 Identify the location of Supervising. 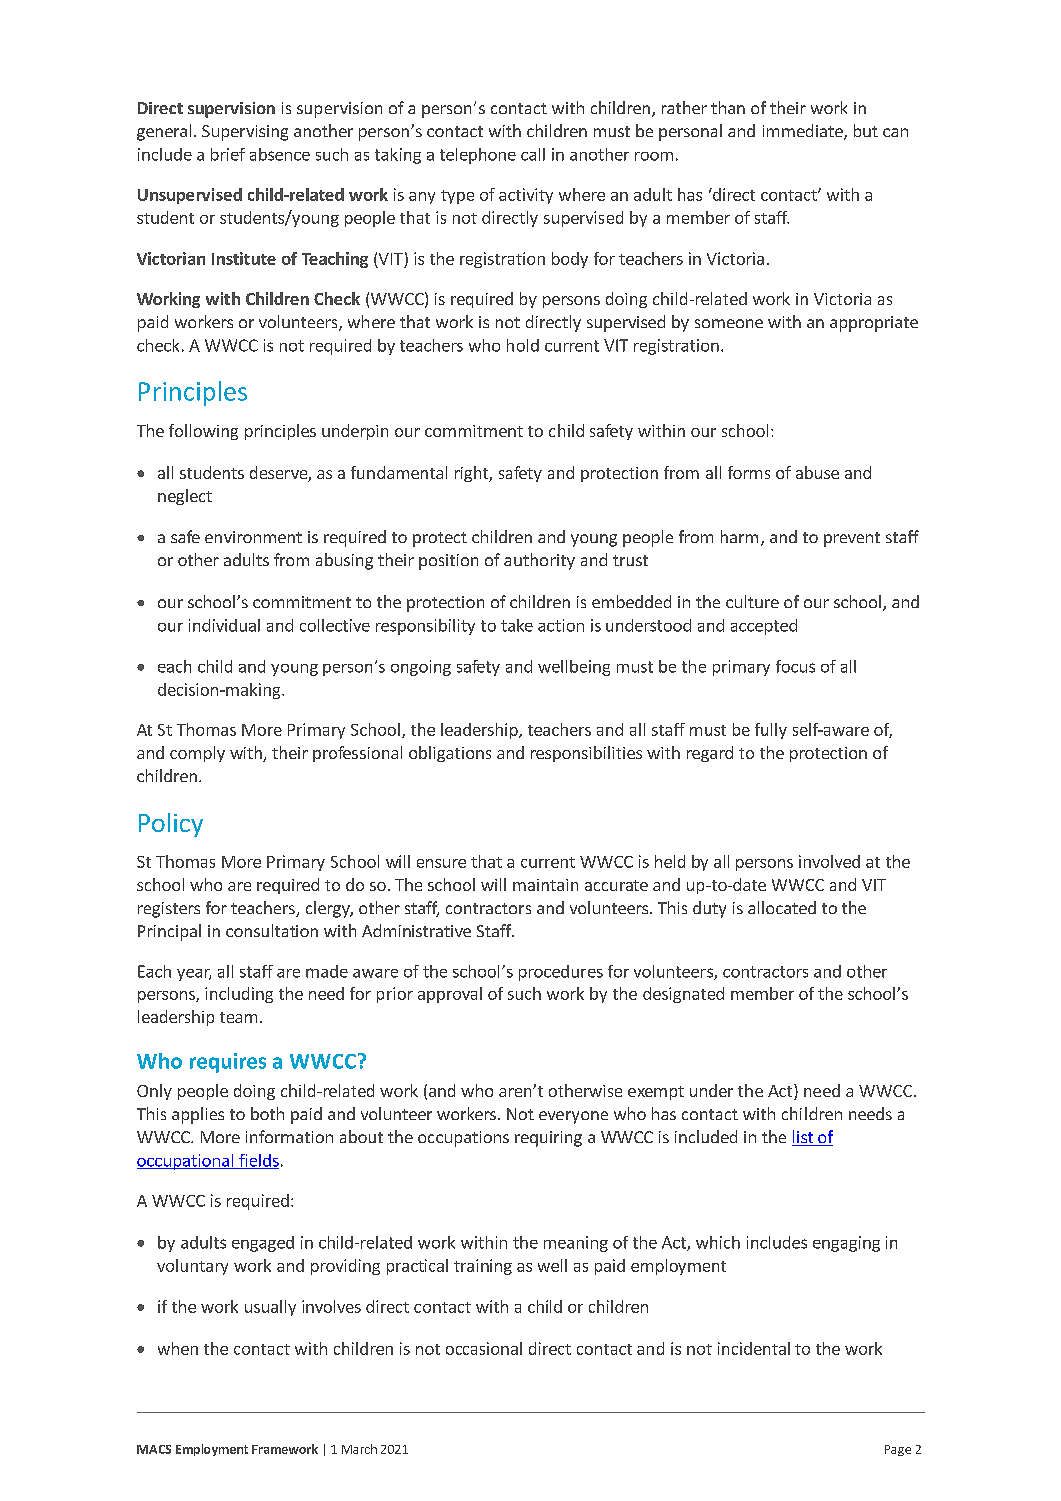
(245, 133).
